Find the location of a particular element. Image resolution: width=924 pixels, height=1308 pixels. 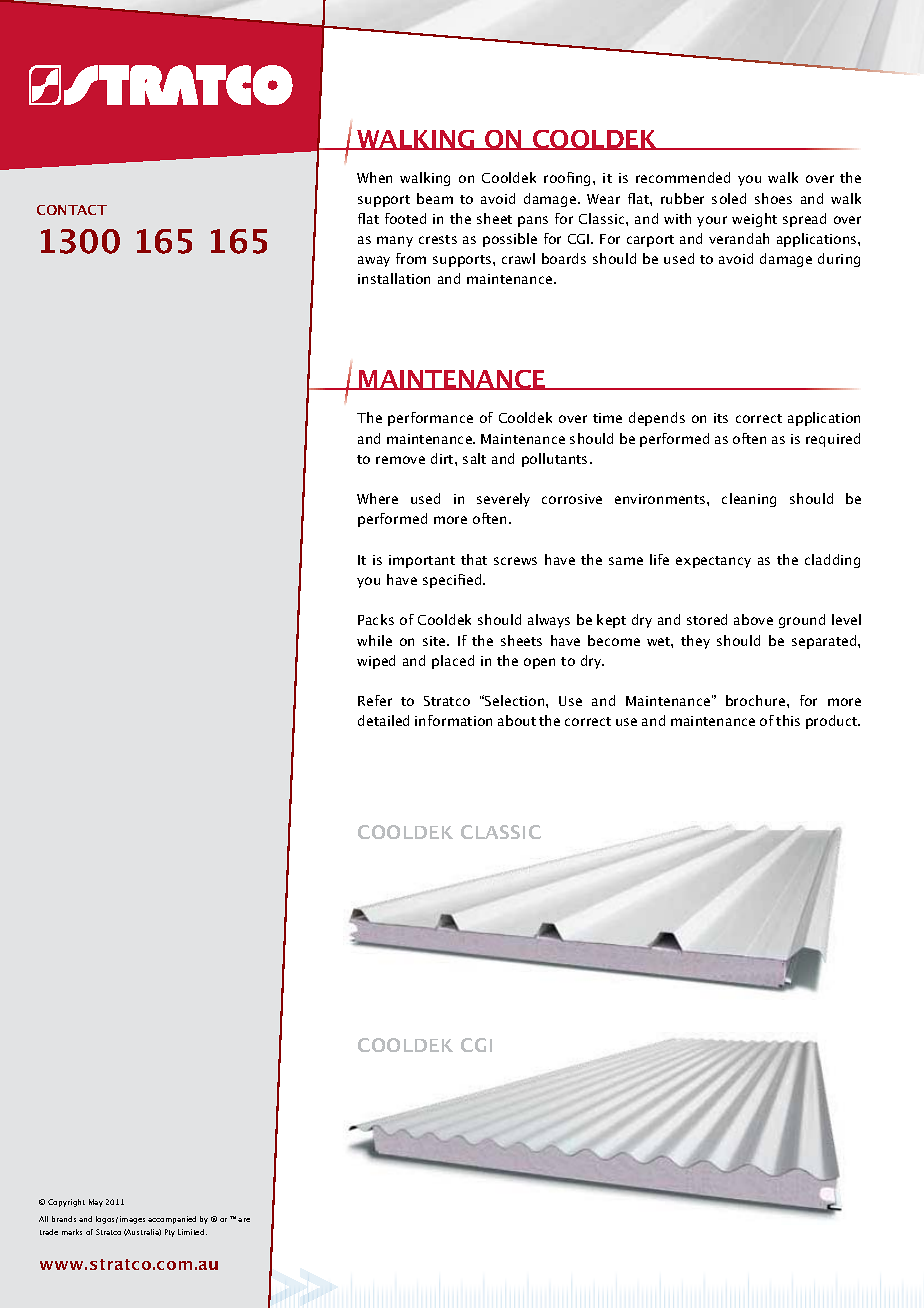

weight is located at coordinates (754, 220).
